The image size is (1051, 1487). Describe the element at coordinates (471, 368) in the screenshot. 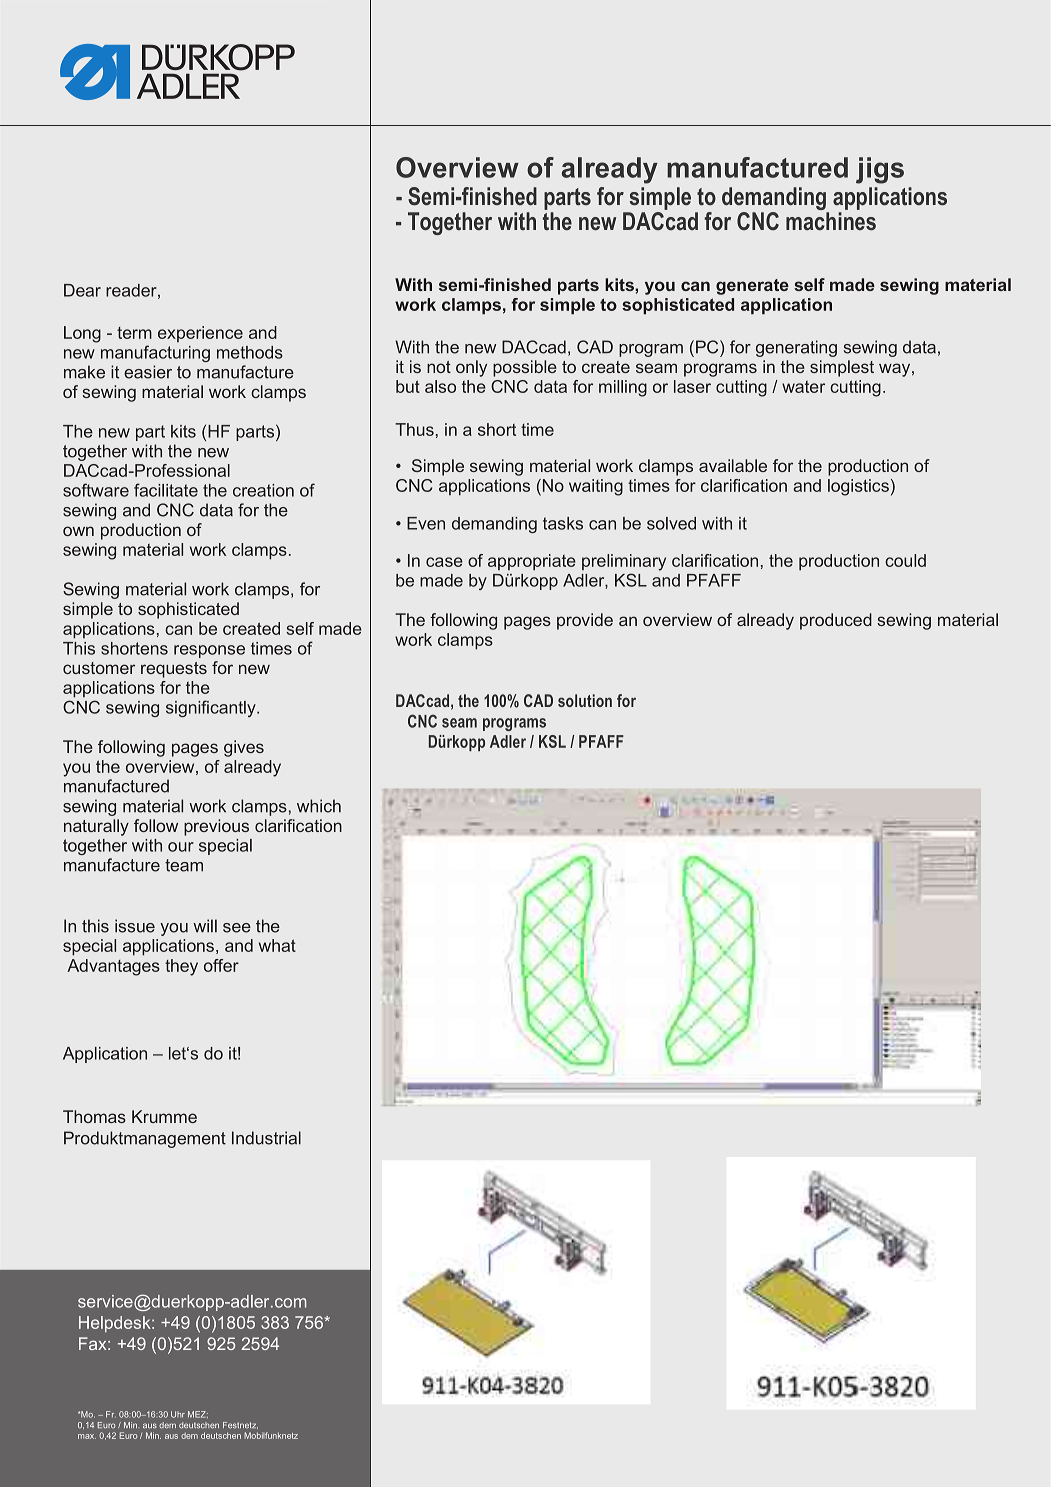

I see `only` at that location.
